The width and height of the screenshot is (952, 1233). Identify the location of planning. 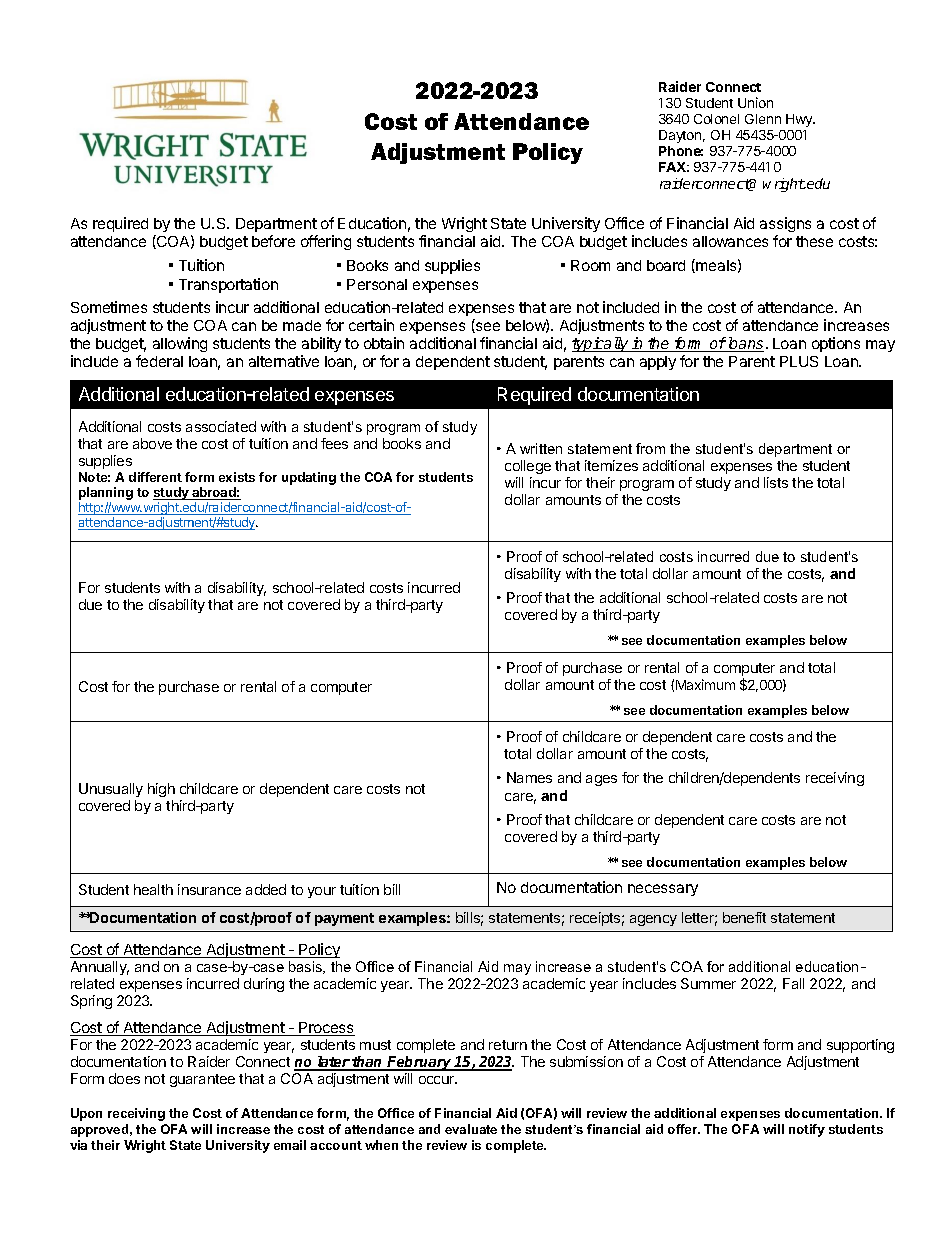
(106, 495).
